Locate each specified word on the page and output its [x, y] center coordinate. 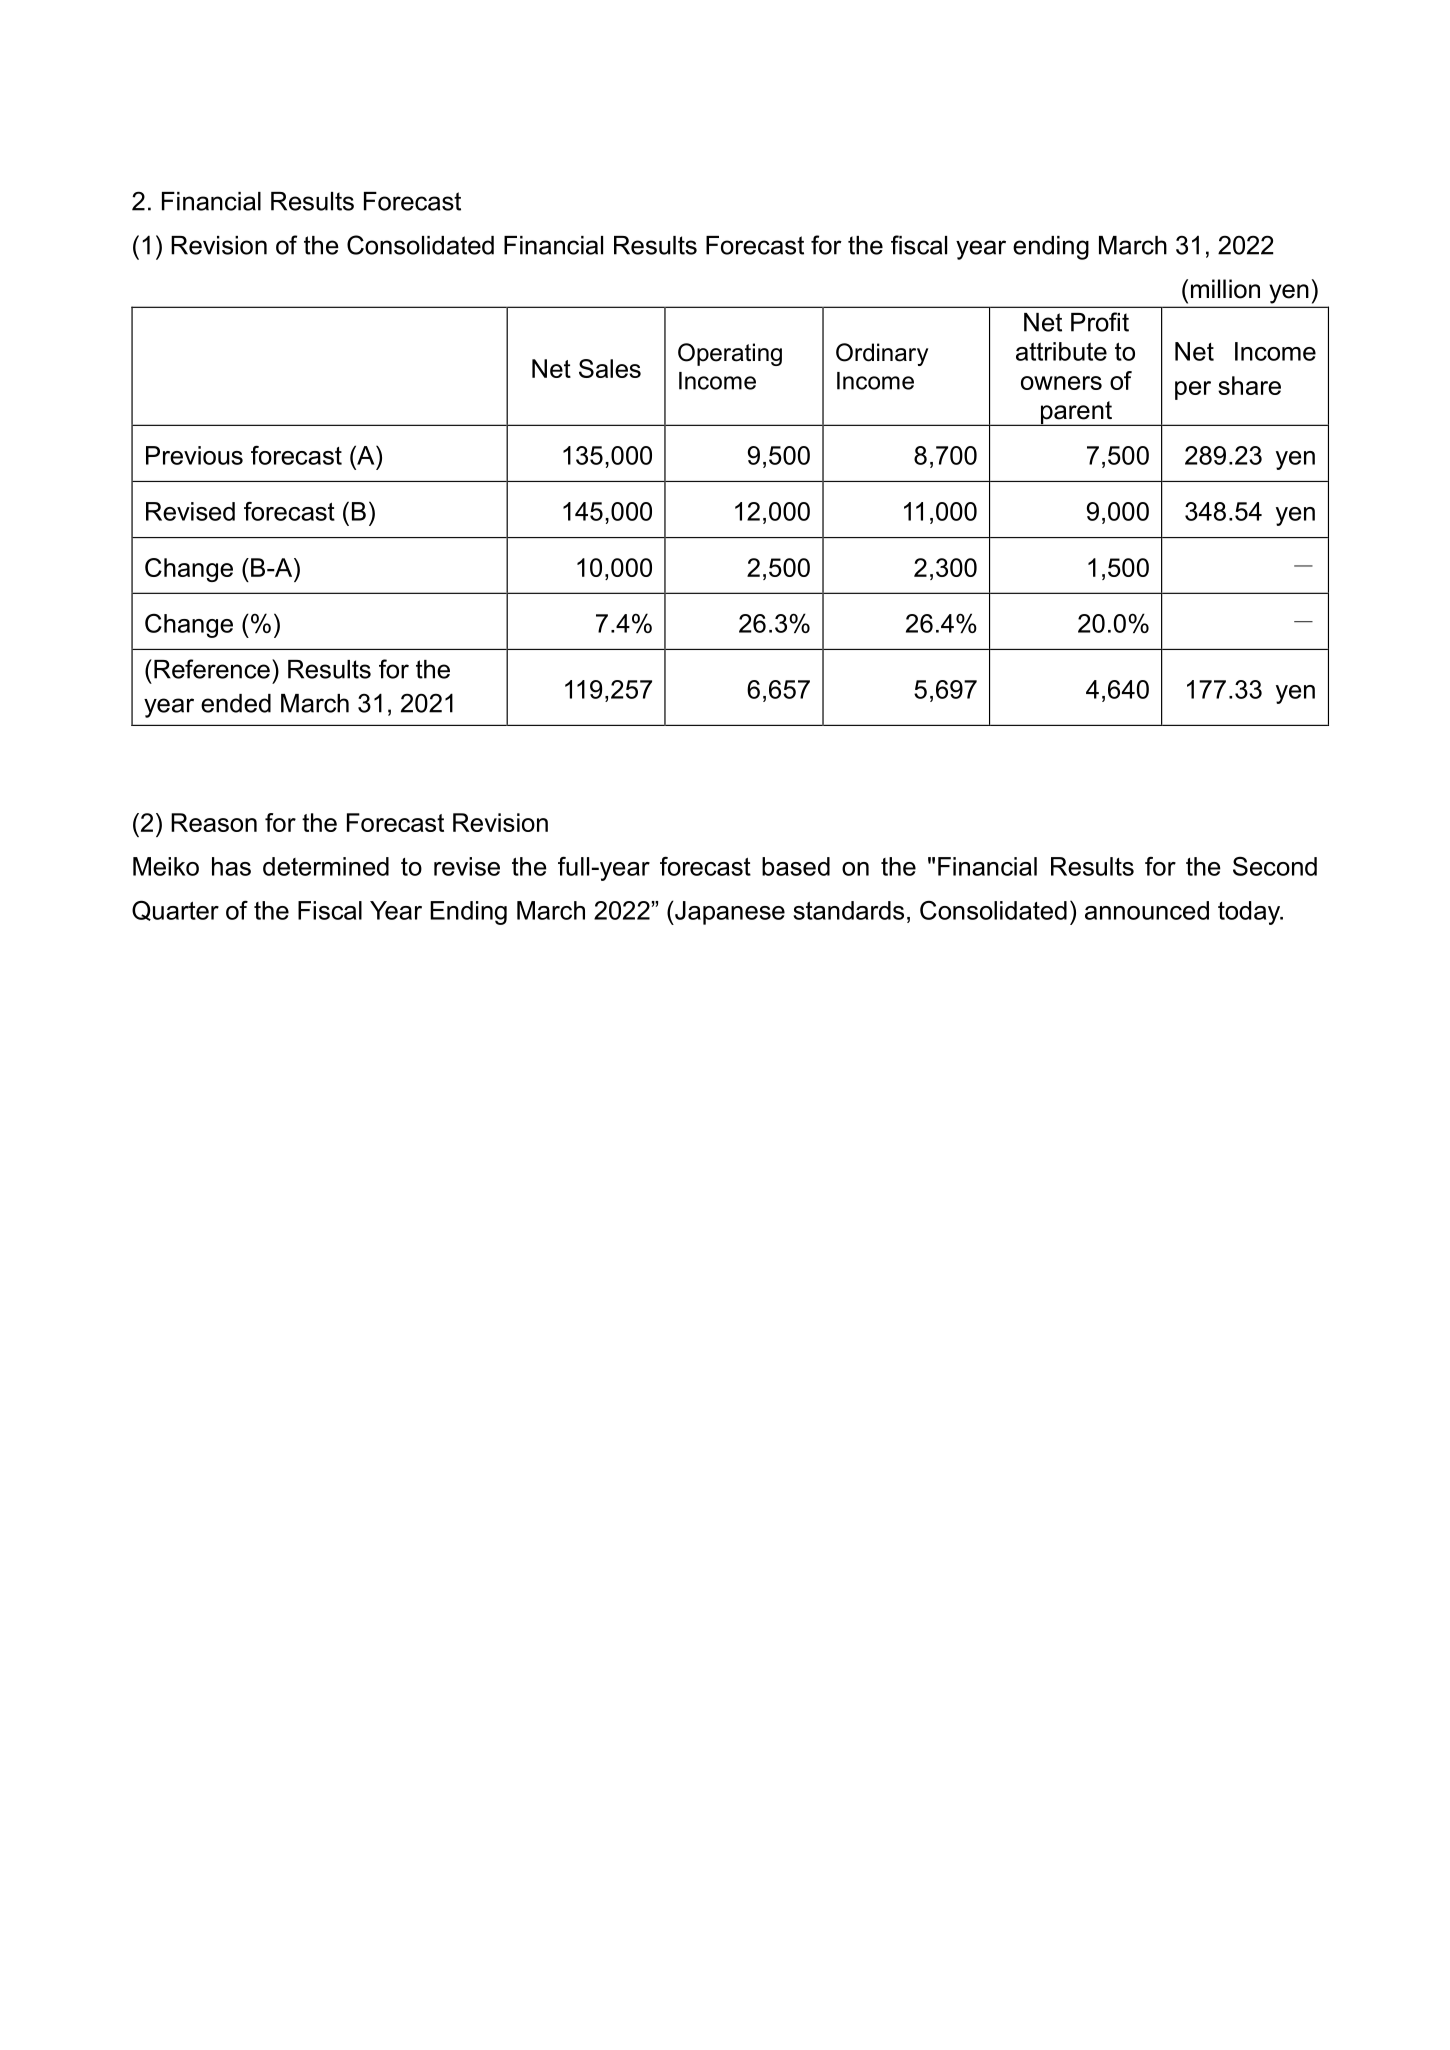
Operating [730, 354]
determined [326, 866]
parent [1076, 413]
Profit [1100, 322]
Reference [212, 669]
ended [236, 703]
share [1249, 385]
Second [1275, 866]
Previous [194, 455]
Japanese [729, 913]
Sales [610, 368]
